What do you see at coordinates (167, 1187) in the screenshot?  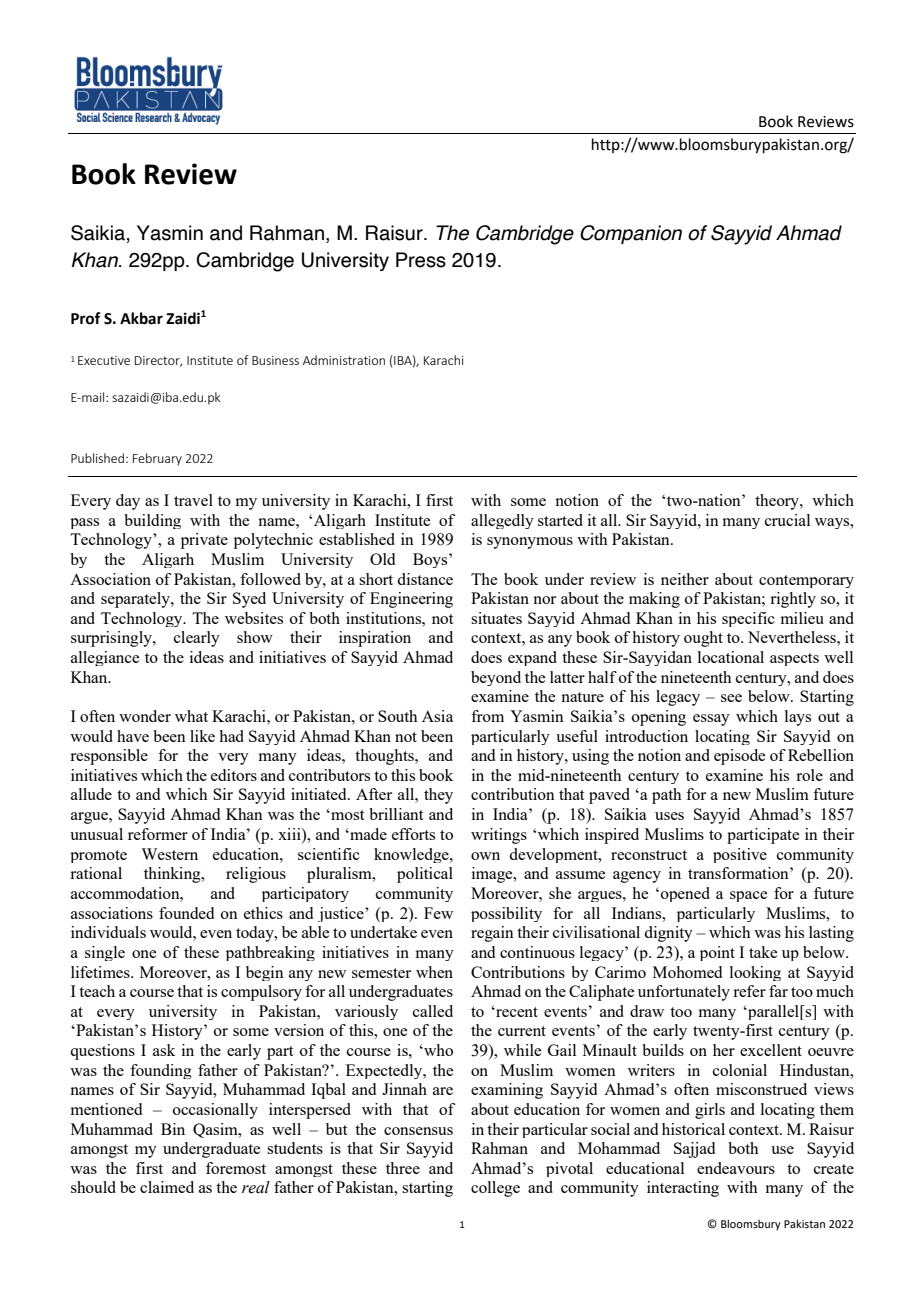 I see `claimed` at bounding box center [167, 1187].
